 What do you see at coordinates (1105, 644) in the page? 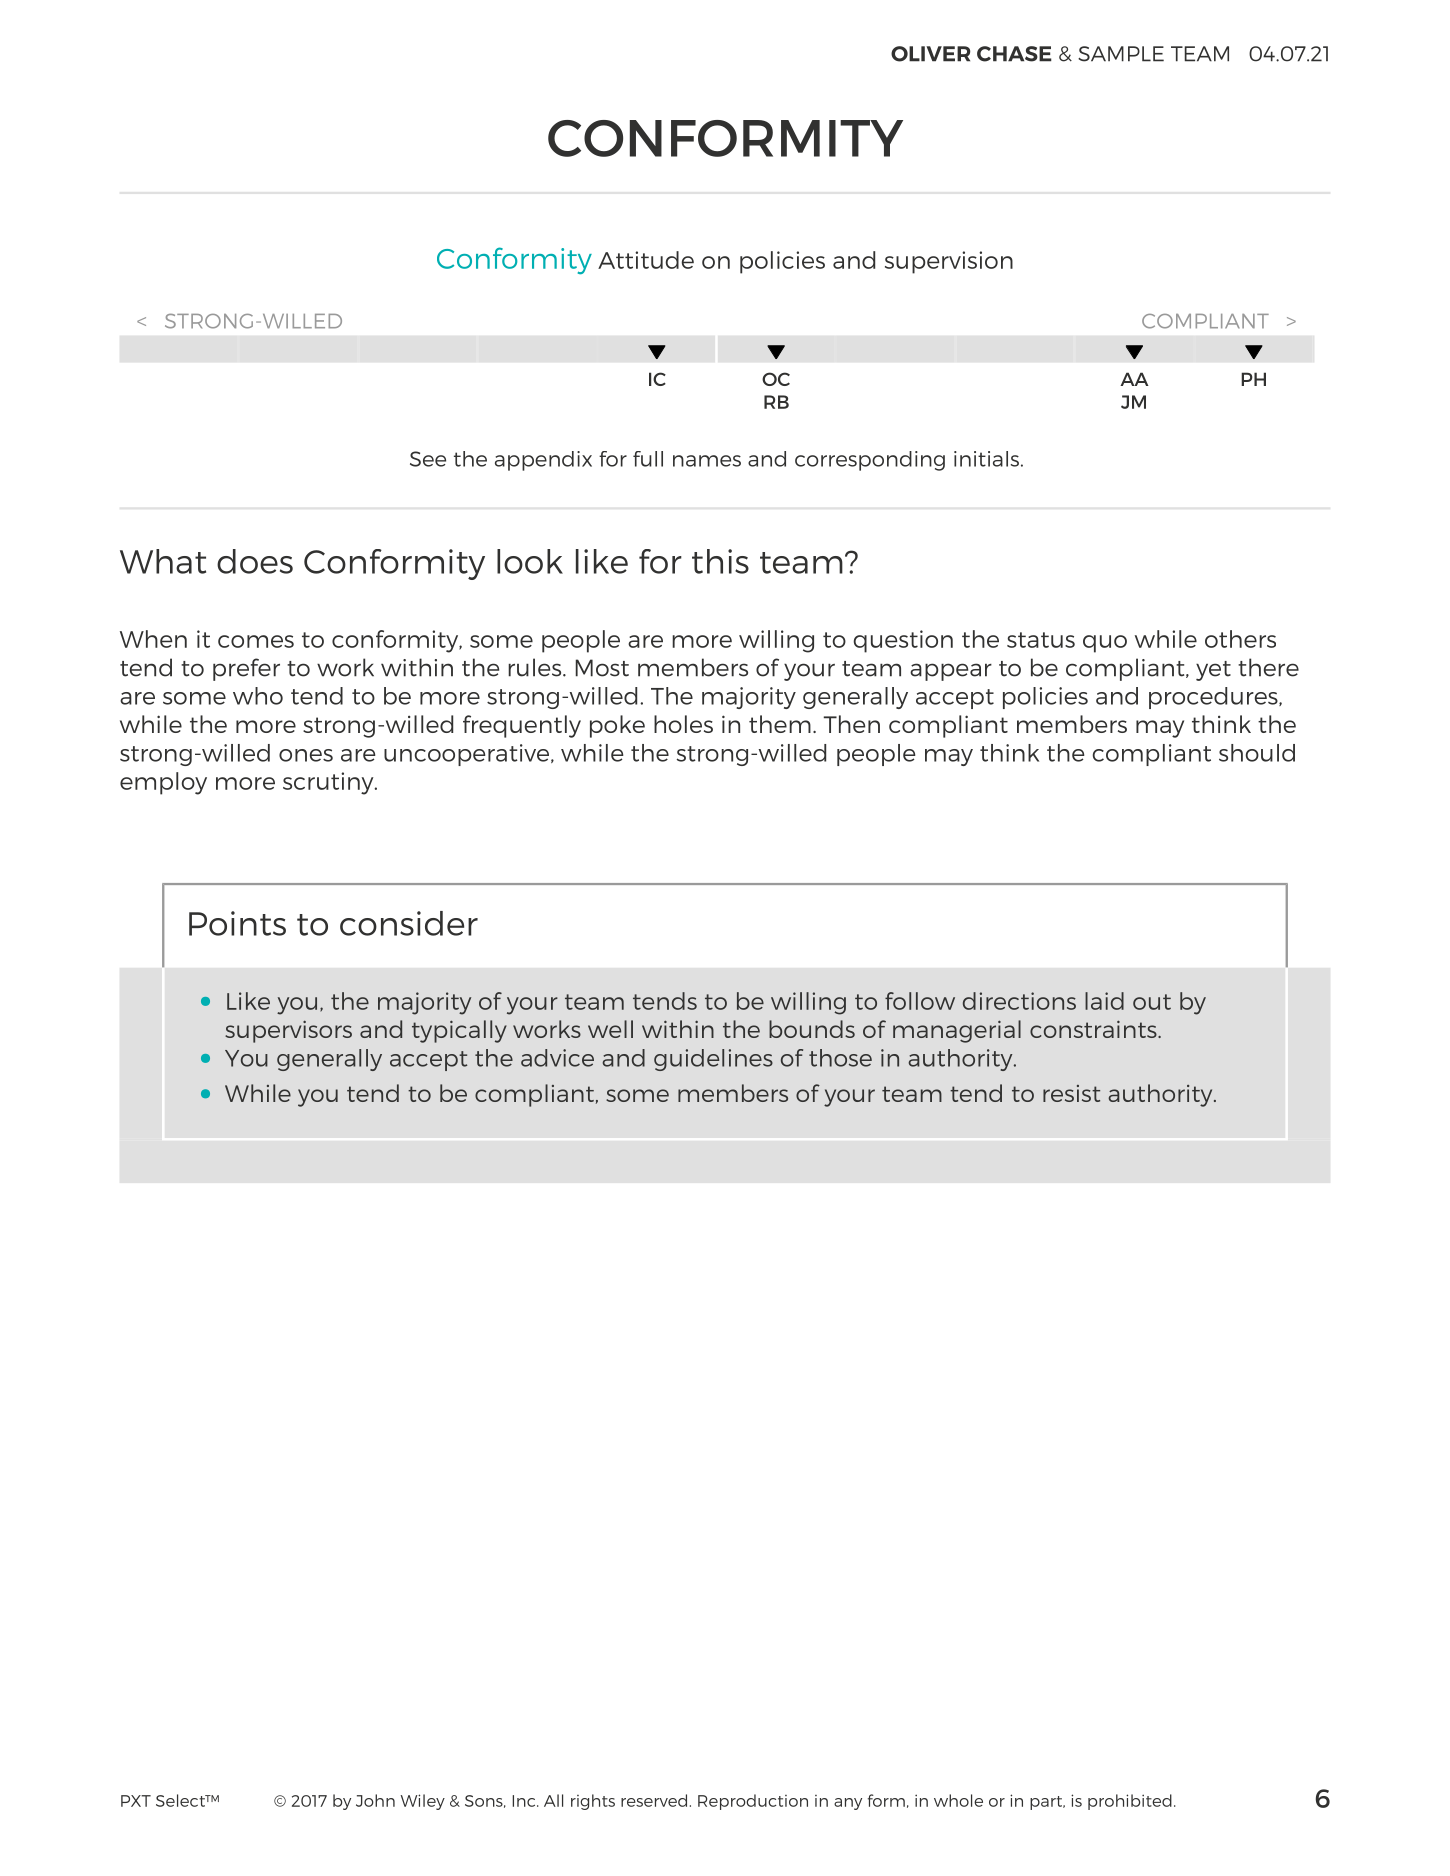
I see `quo` at bounding box center [1105, 644].
